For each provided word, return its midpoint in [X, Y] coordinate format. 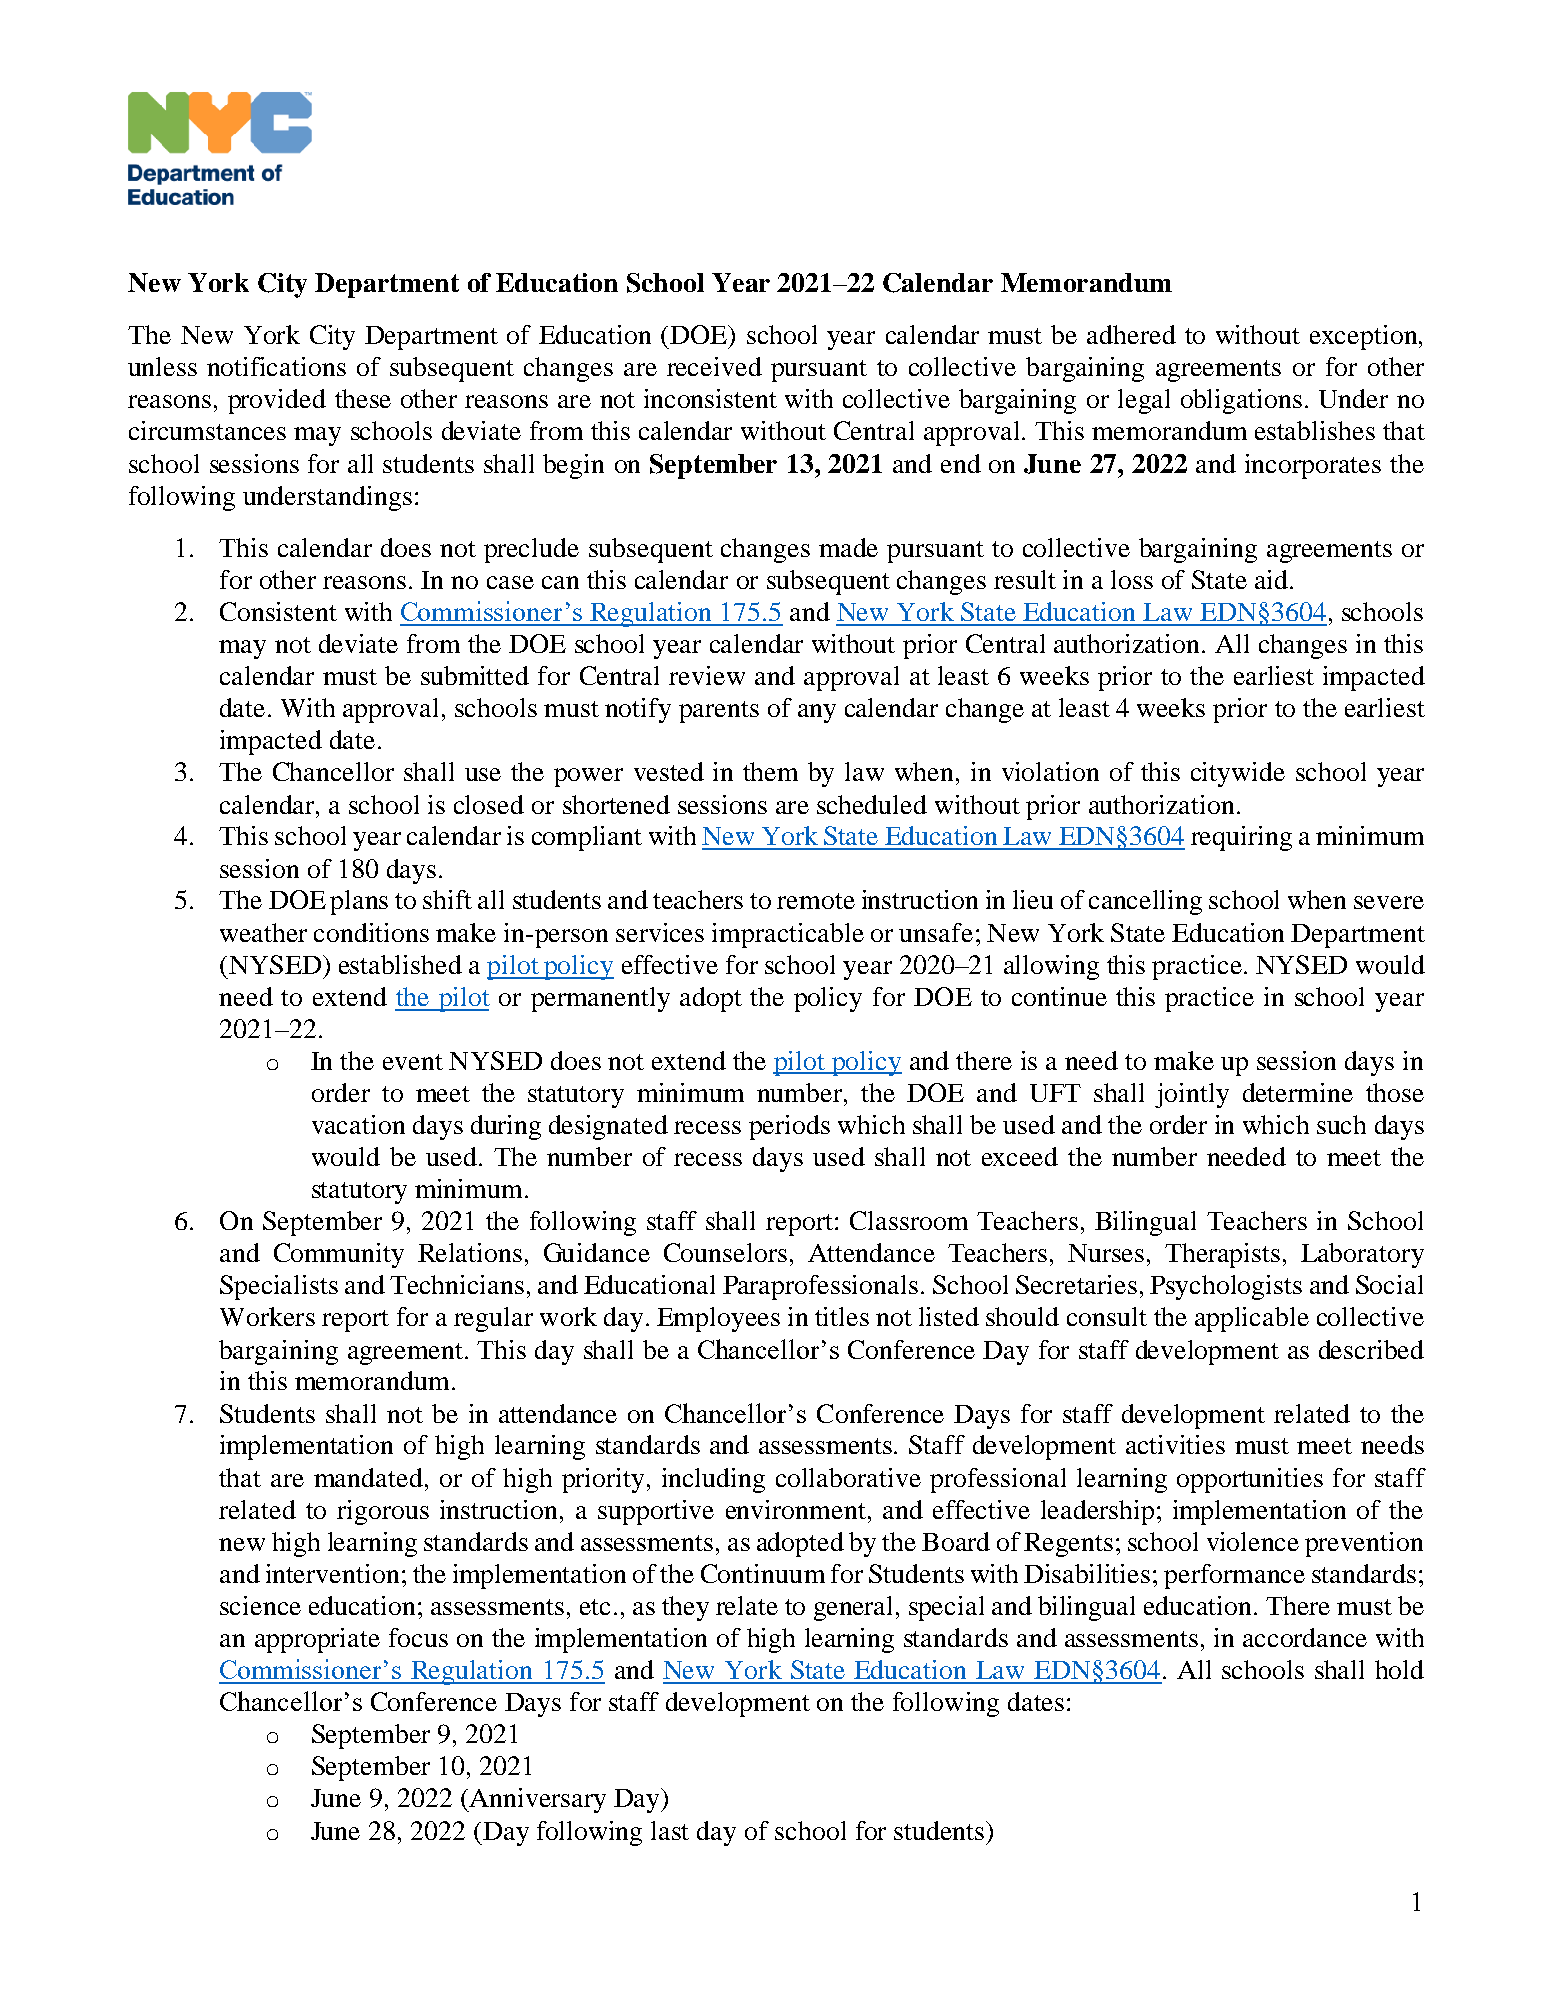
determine [1298, 1092]
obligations [1241, 401]
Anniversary [536, 1800]
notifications [276, 366]
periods [789, 1127]
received [714, 366]
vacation [358, 1124]
